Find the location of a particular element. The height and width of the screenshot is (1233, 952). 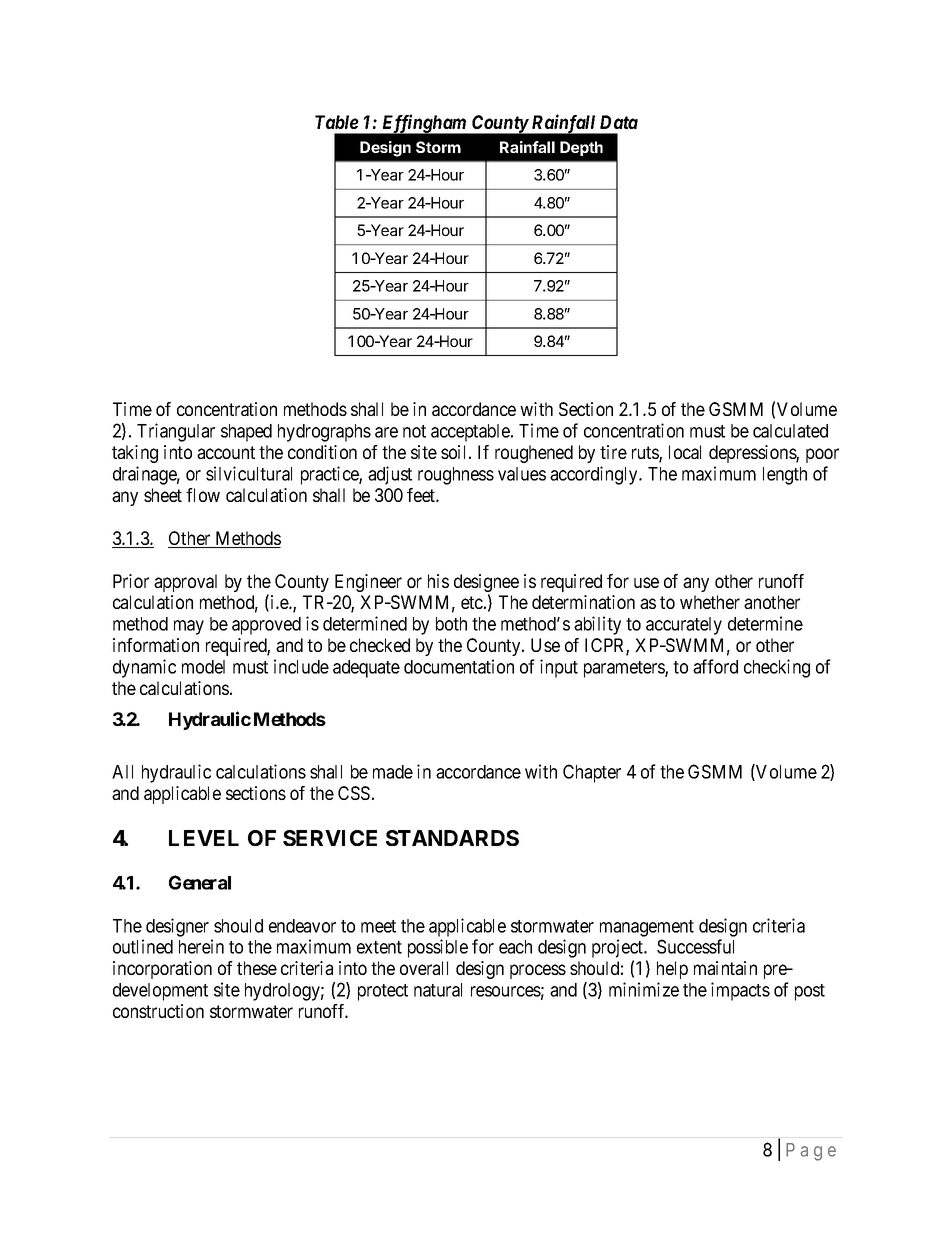

General is located at coordinates (200, 882).
